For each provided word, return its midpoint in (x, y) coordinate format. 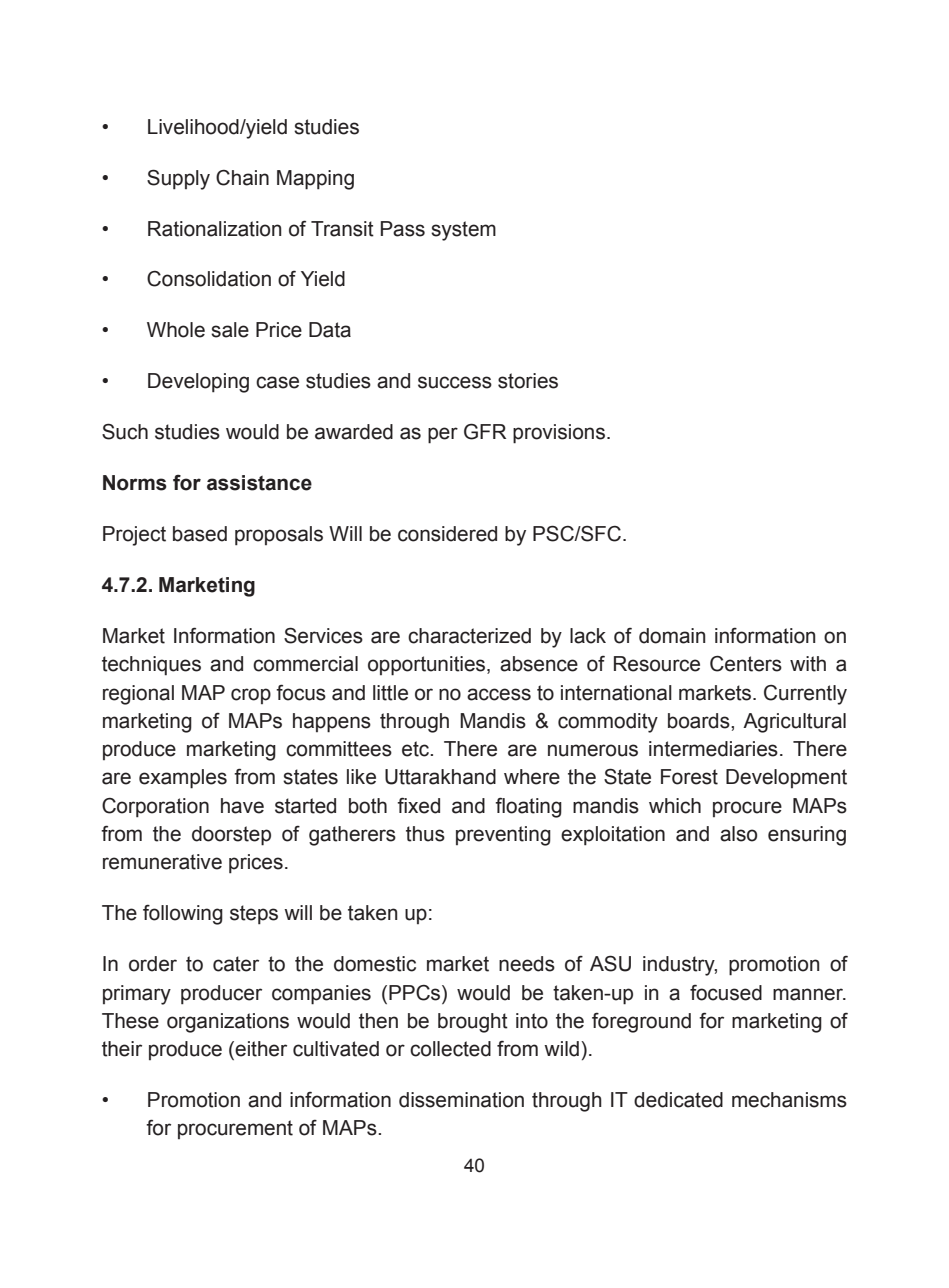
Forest (689, 777)
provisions (559, 434)
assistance (259, 483)
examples (183, 779)
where (532, 777)
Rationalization (214, 229)
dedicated (678, 1100)
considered (447, 534)
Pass (403, 229)
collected (450, 1049)
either (260, 1050)
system (463, 231)
